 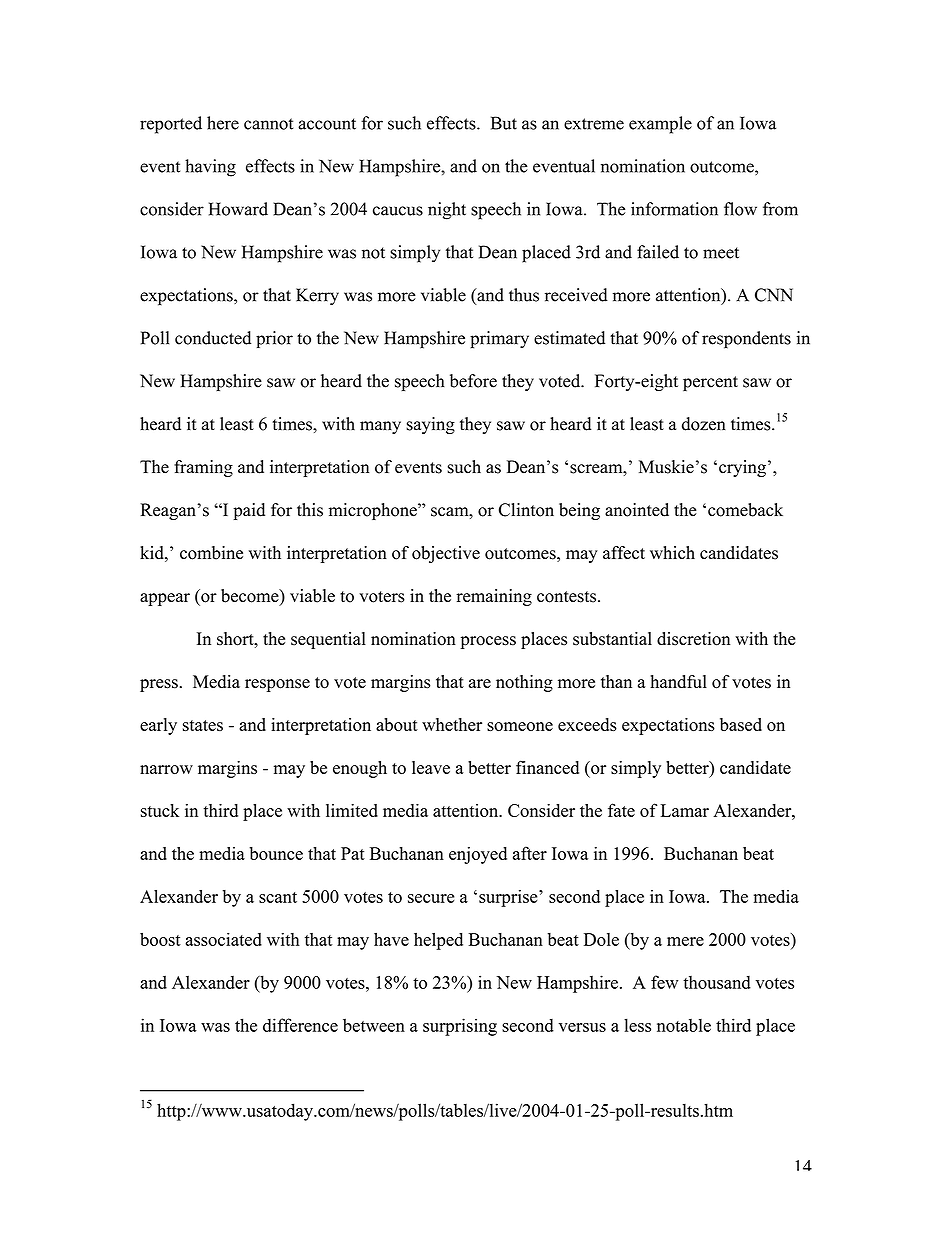 I want to click on difference, so click(x=300, y=1025).
